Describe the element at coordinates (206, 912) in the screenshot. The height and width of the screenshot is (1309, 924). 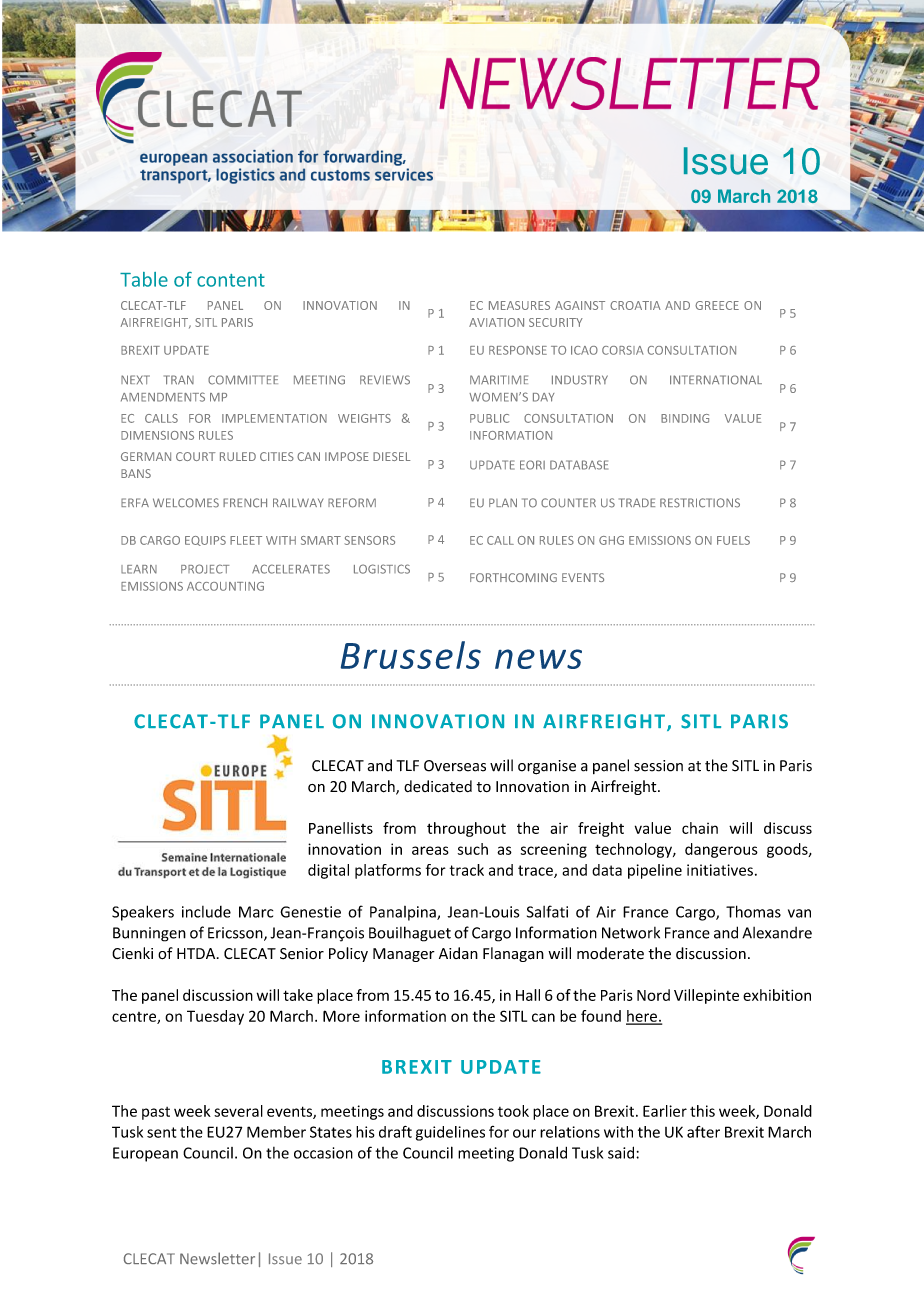
I see `include` at that location.
